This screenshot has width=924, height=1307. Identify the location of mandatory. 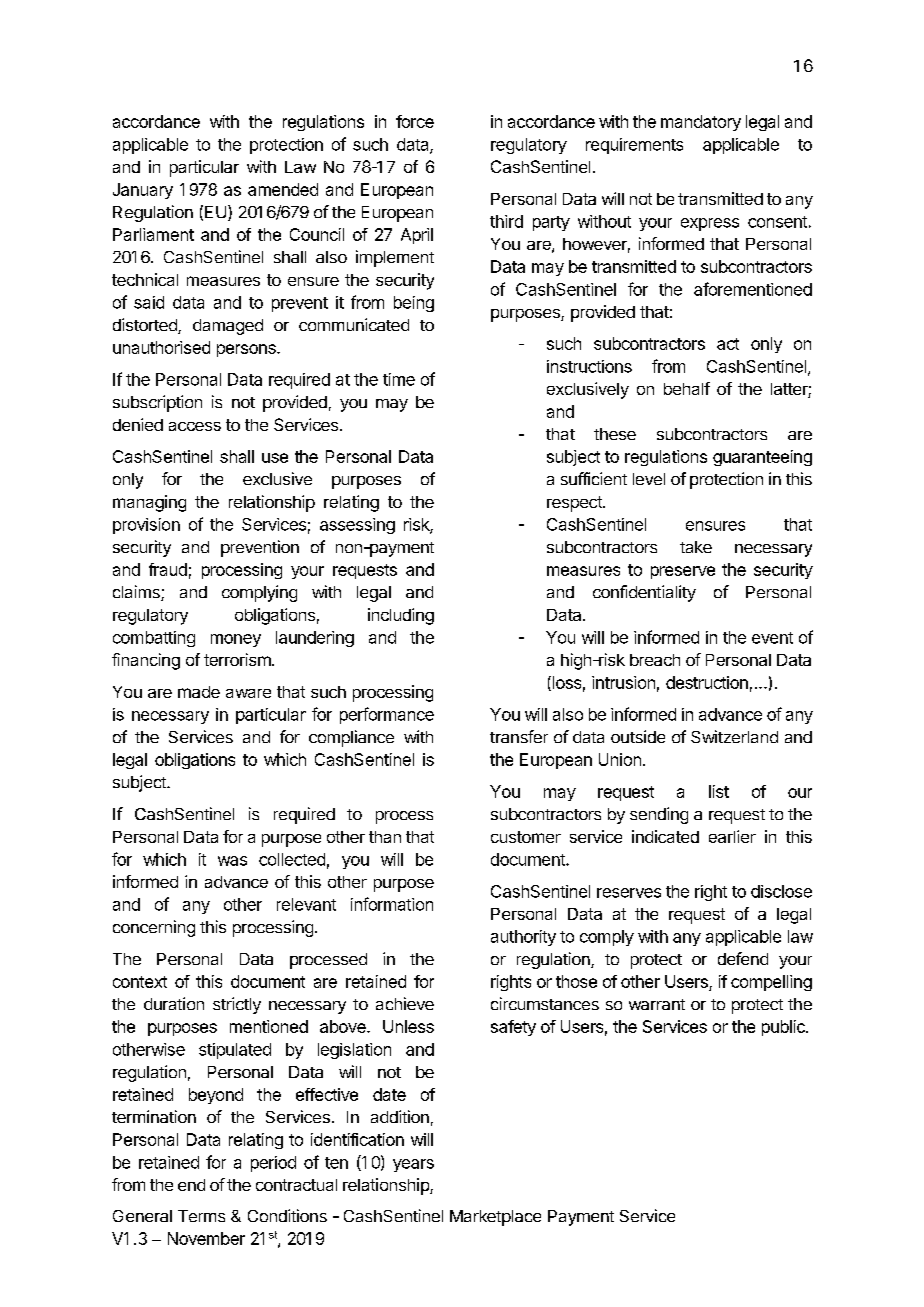
(701, 123).
